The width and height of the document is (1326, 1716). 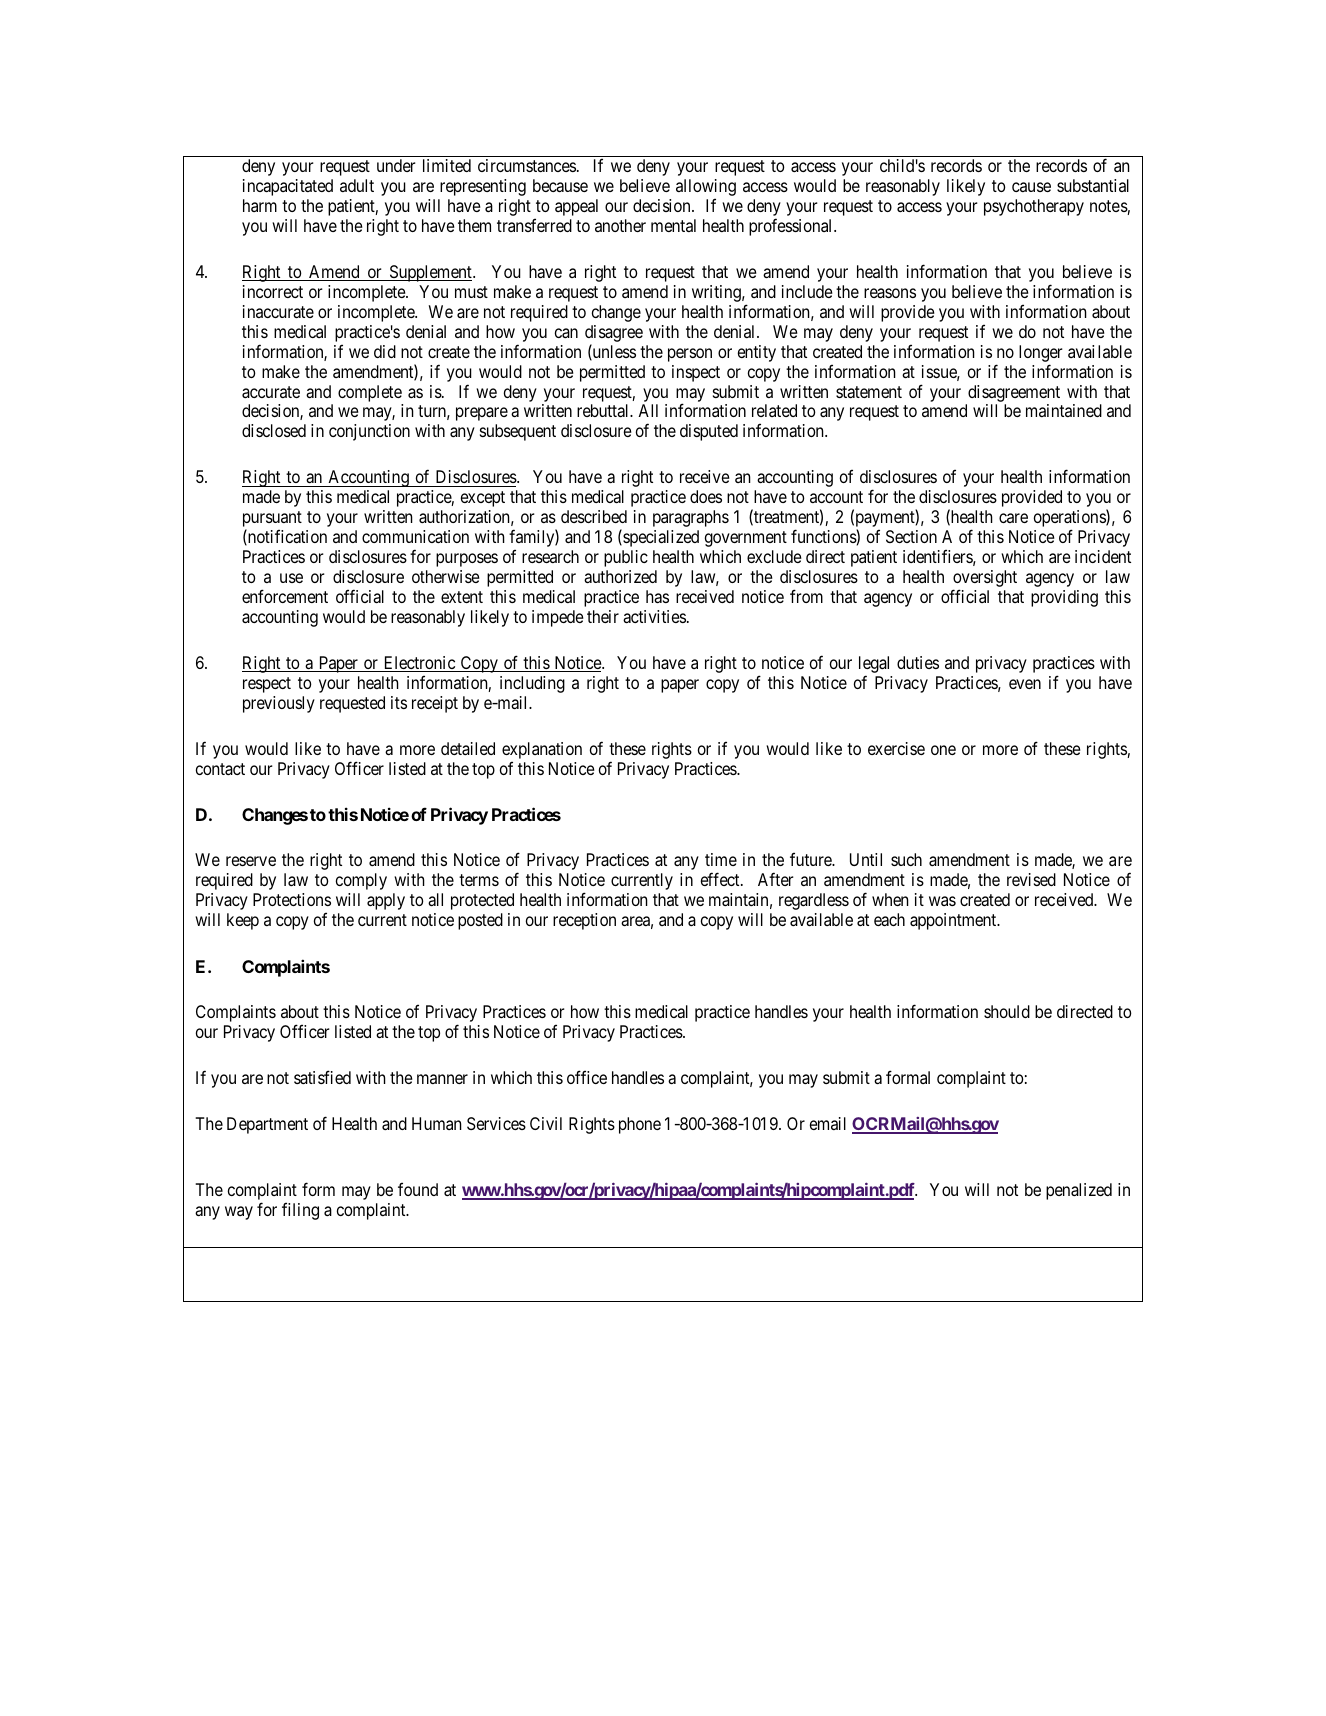 What do you see at coordinates (1034, 207) in the document?
I see `psychotherapy` at bounding box center [1034, 207].
